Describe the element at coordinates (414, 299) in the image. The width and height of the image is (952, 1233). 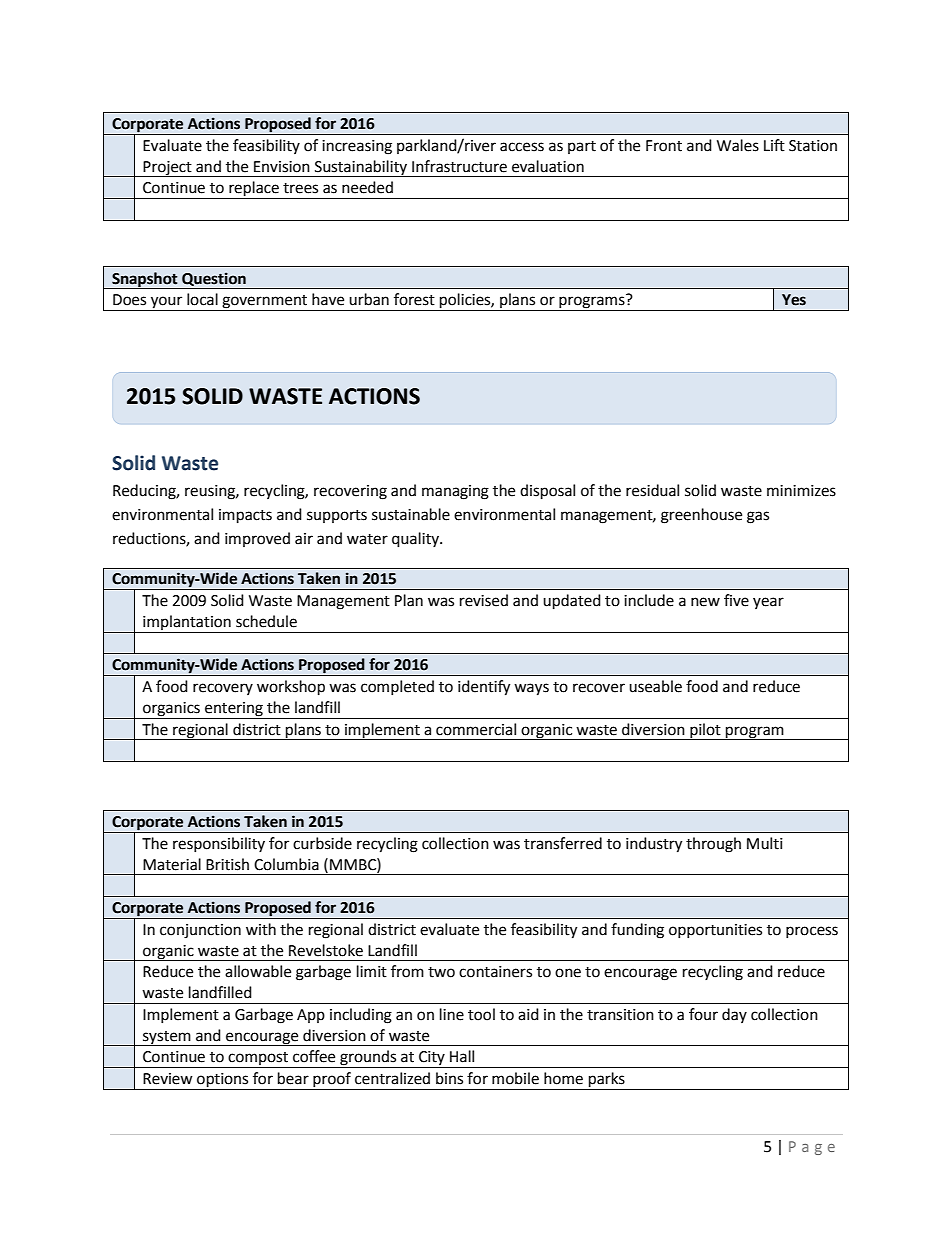
I see `forest` at that location.
